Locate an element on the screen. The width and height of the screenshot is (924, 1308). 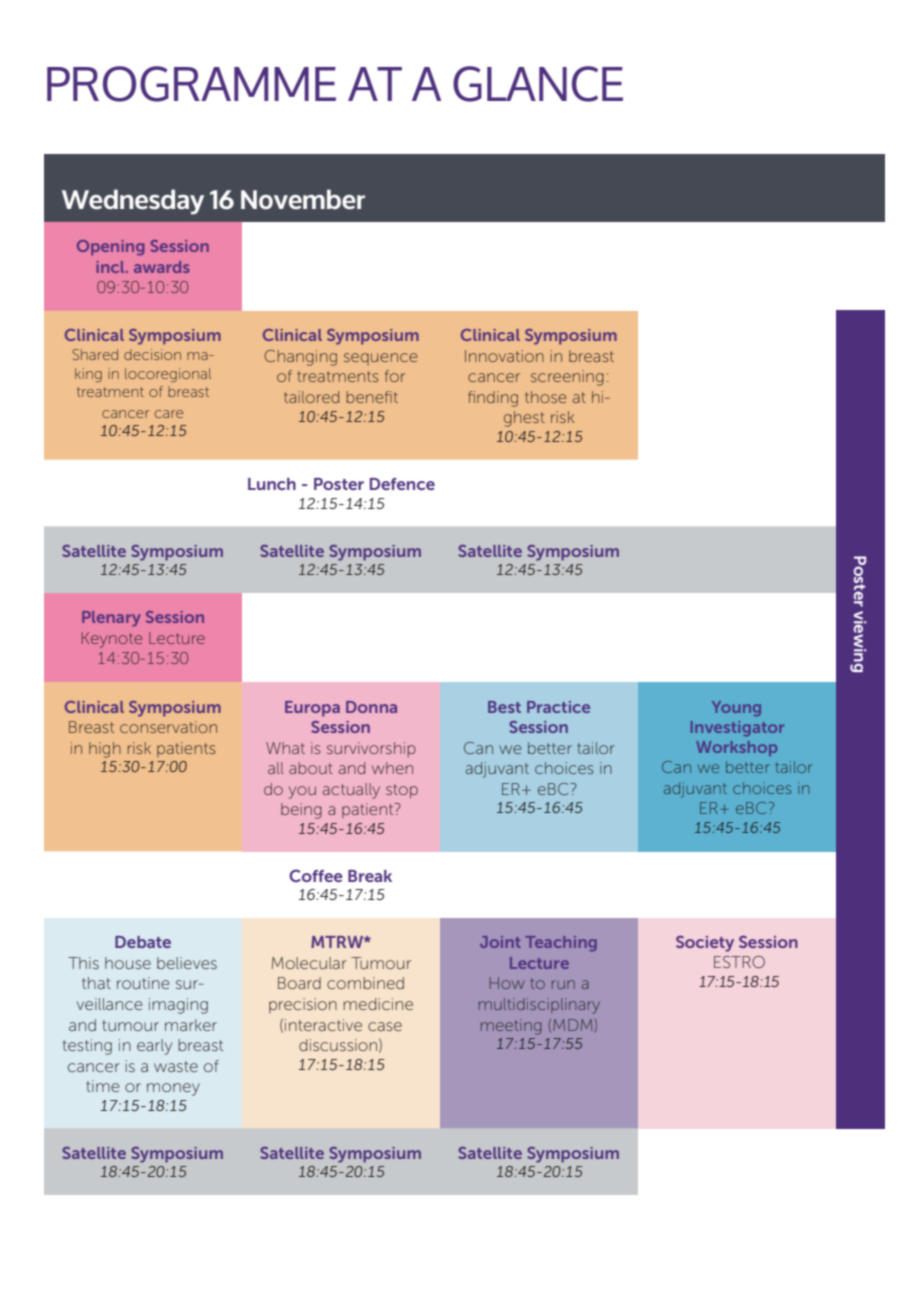
case is located at coordinates (385, 1026).
